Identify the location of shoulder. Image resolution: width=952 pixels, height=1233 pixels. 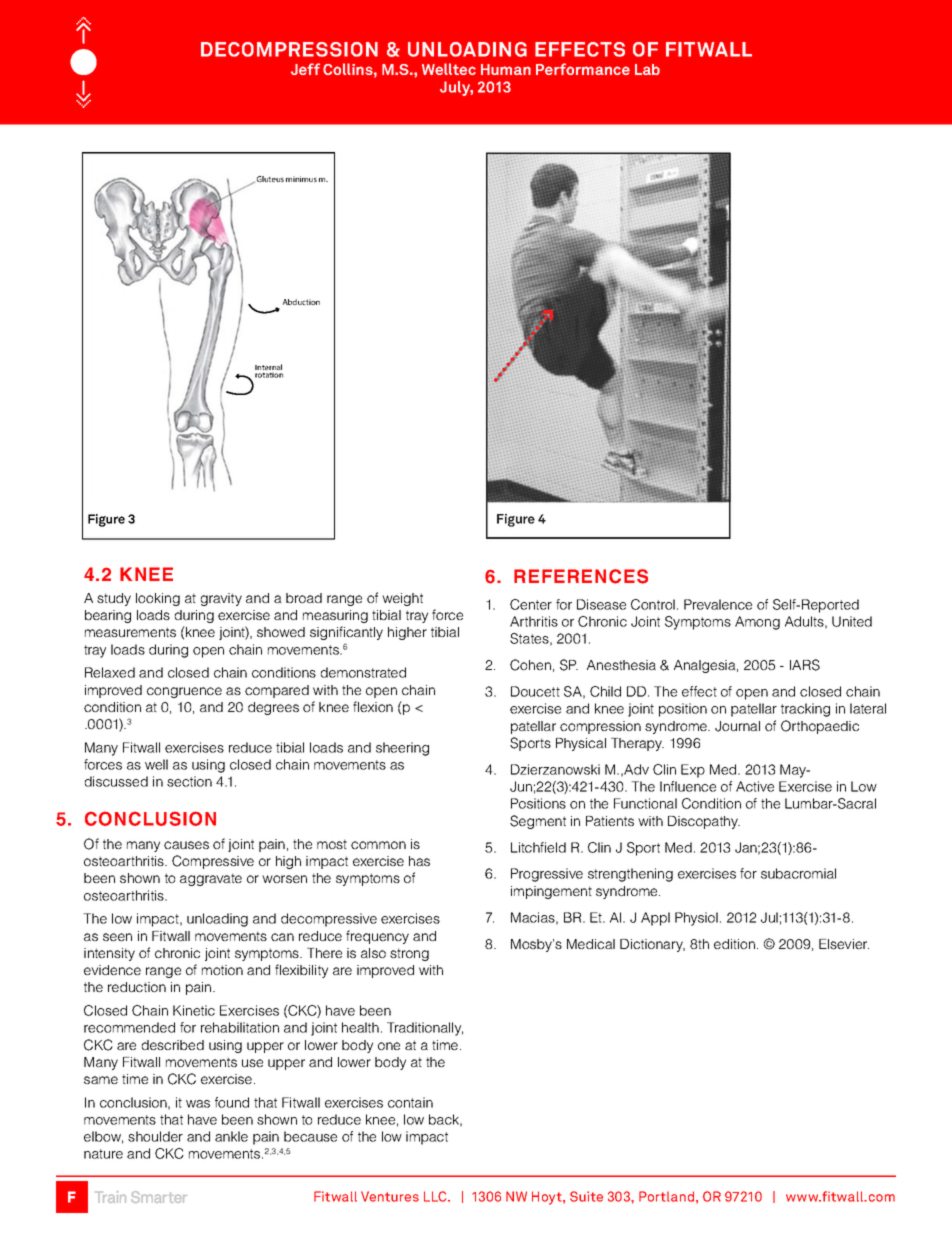
(155, 1136).
